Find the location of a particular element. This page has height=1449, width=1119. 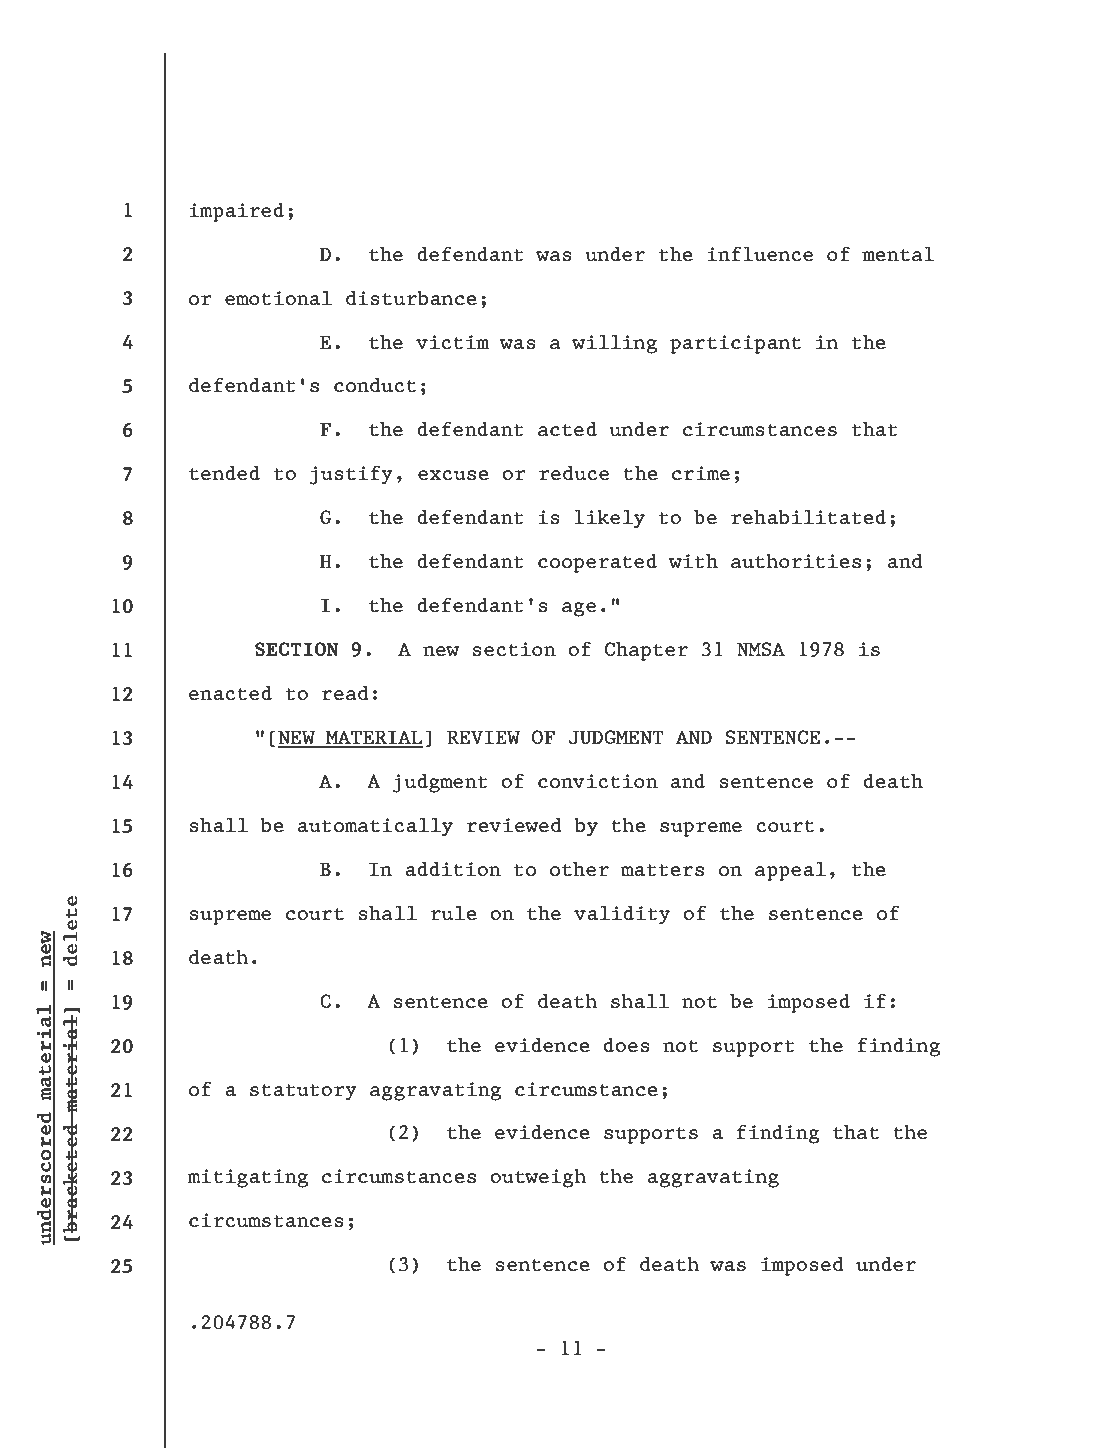

outweigh is located at coordinates (538, 1178).
